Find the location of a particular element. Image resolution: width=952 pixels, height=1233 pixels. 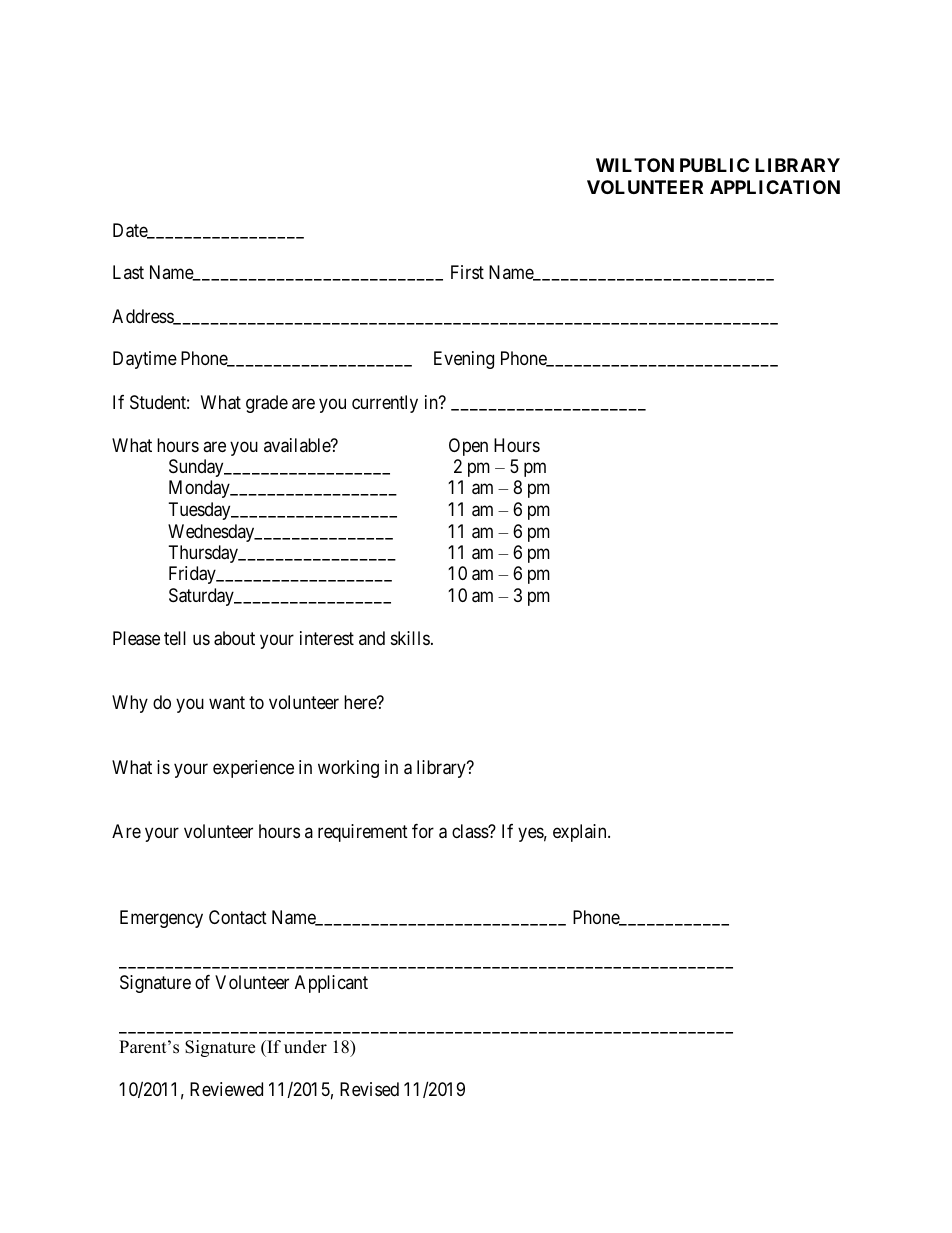

explain is located at coordinates (581, 833).
